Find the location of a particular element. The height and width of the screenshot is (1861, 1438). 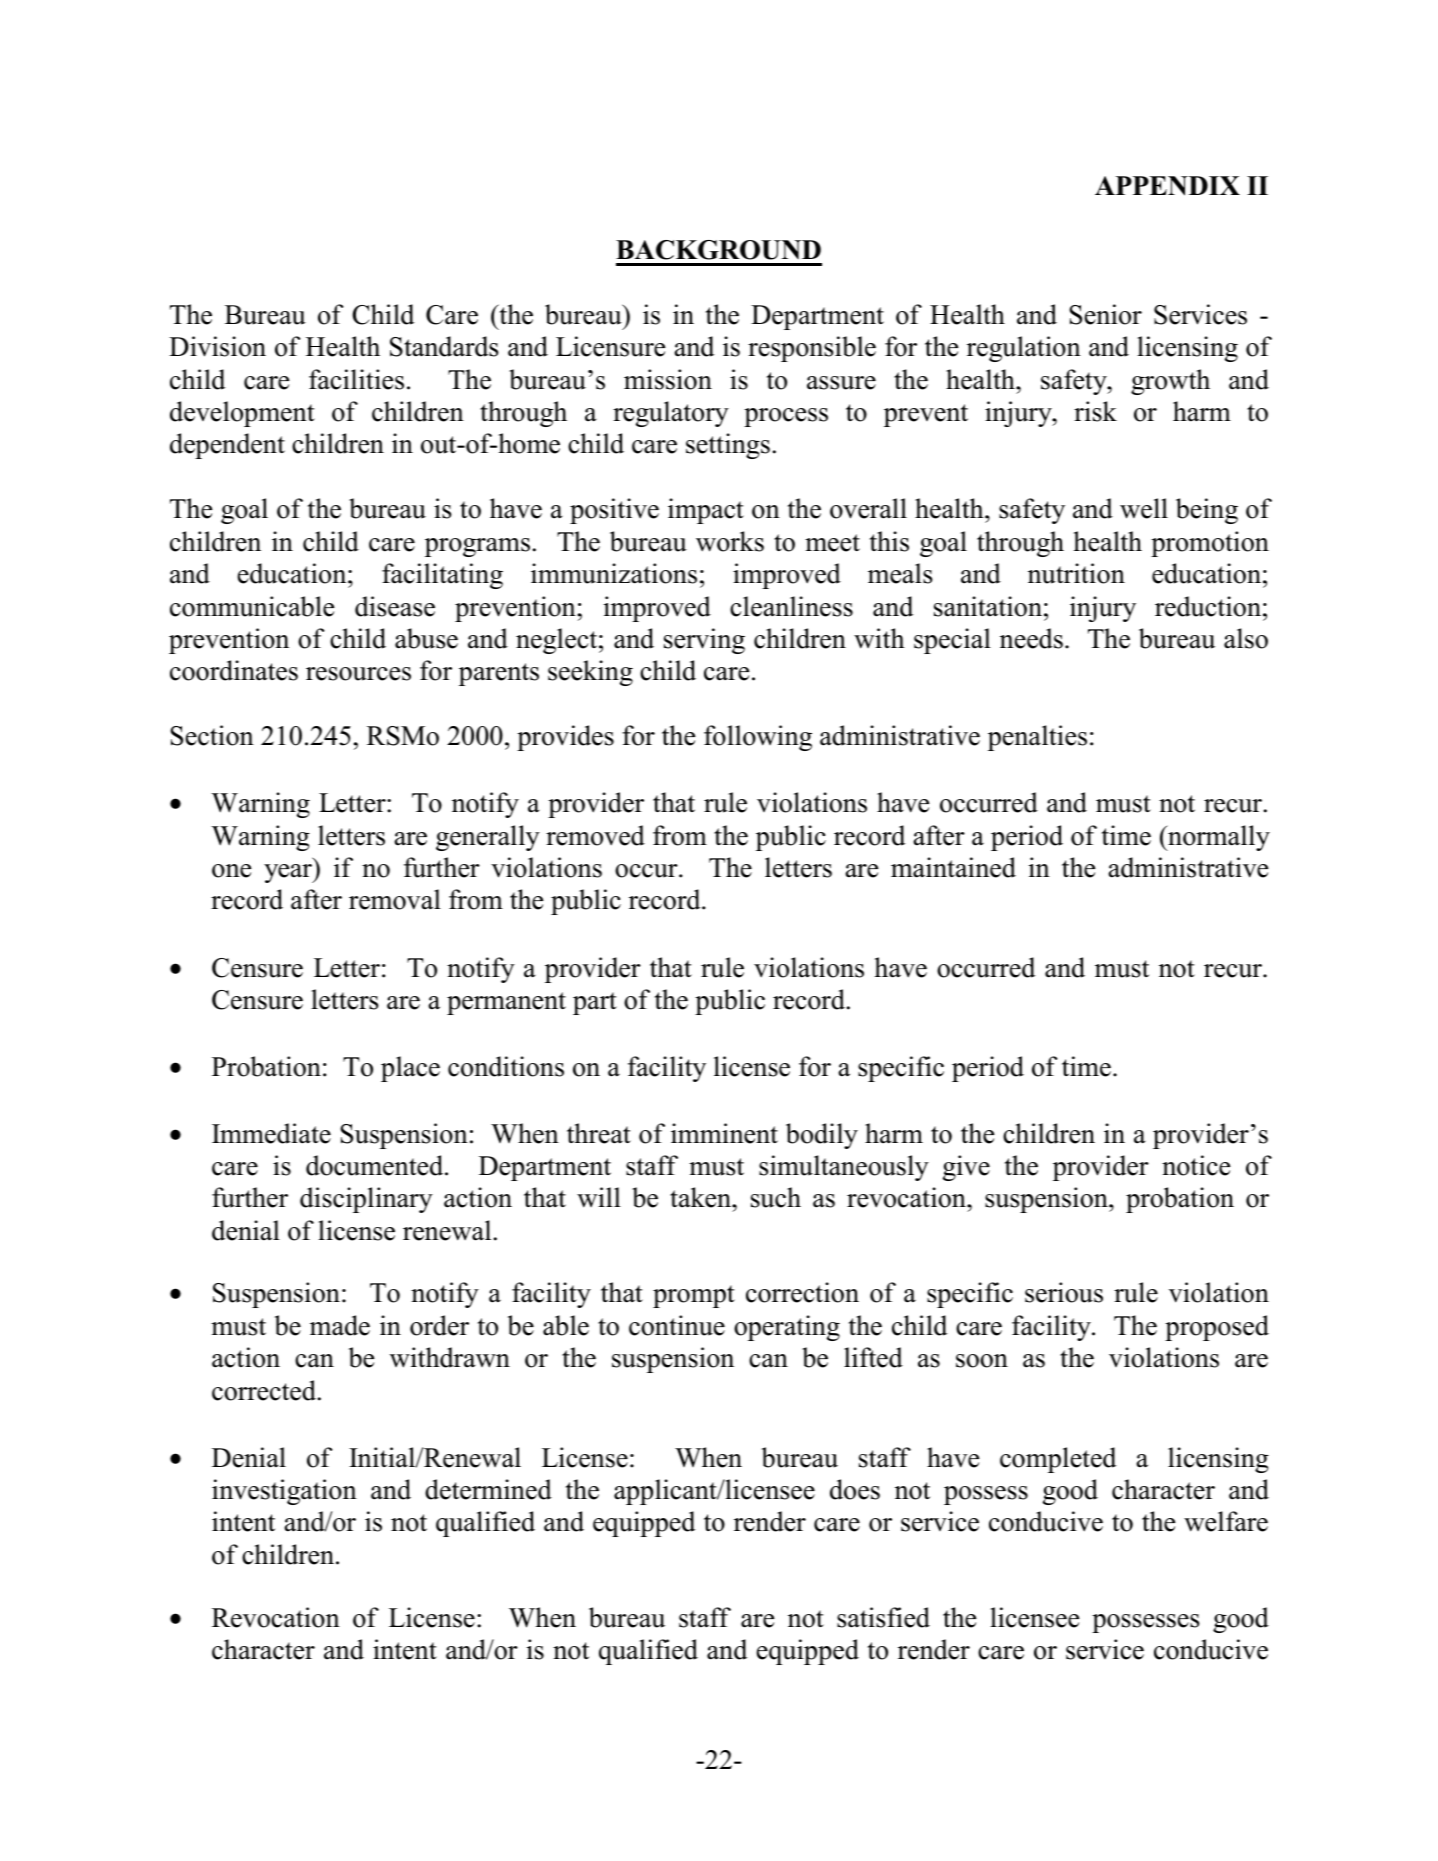

disease is located at coordinates (395, 606).
